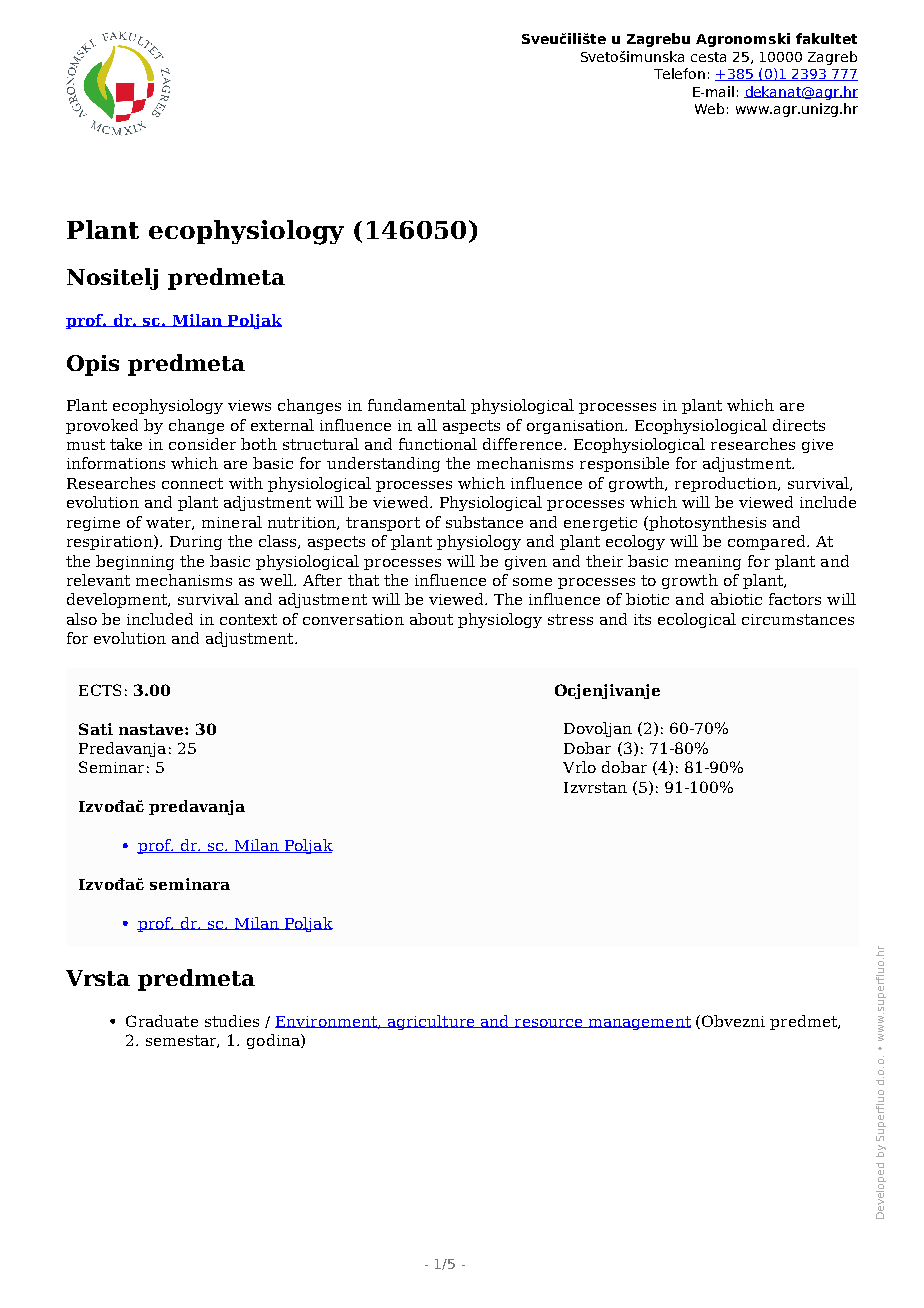 The image size is (924, 1308). I want to click on Telefon, so click(679, 73).
